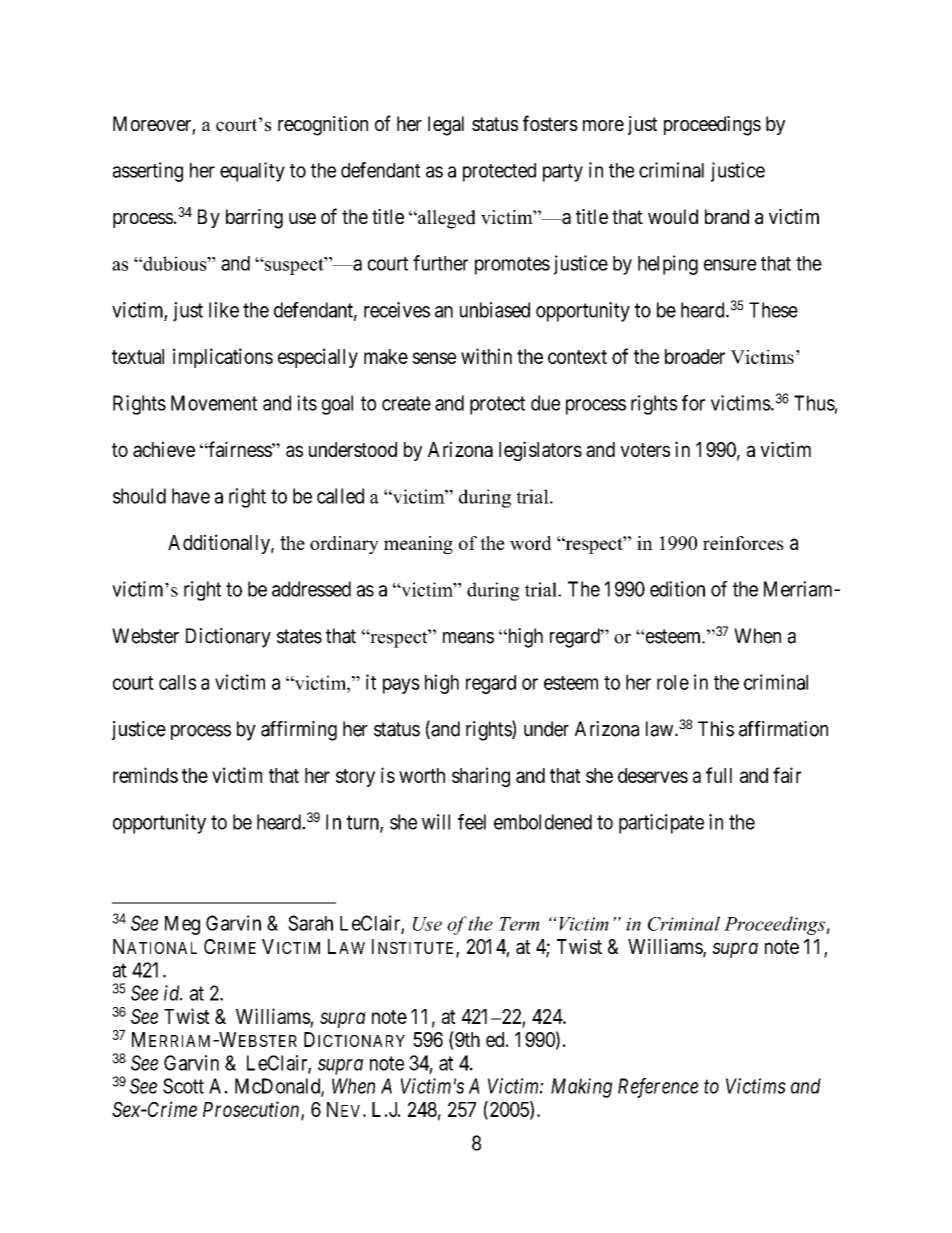 Image resolution: width=952 pixels, height=1233 pixels. Describe the element at coordinates (677, 589) in the screenshot. I see `edition` at that location.
